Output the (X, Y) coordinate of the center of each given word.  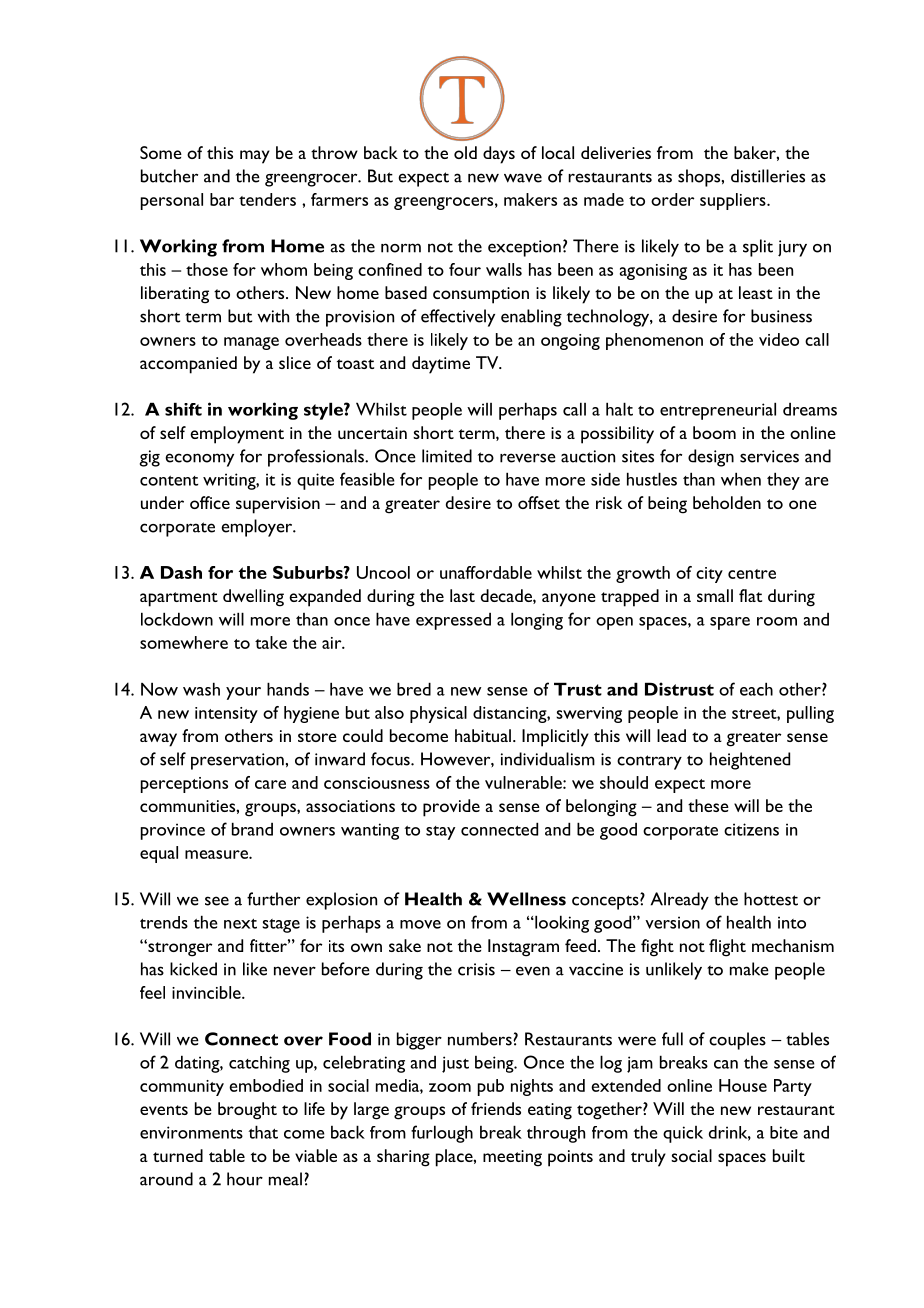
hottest (771, 899)
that (263, 1132)
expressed (453, 621)
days (499, 155)
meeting (512, 1158)
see (217, 901)
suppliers (734, 201)
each (756, 689)
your (243, 693)
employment (237, 435)
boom (714, 432)
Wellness (526, 899)
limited (447, 456)
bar (222, 199)
